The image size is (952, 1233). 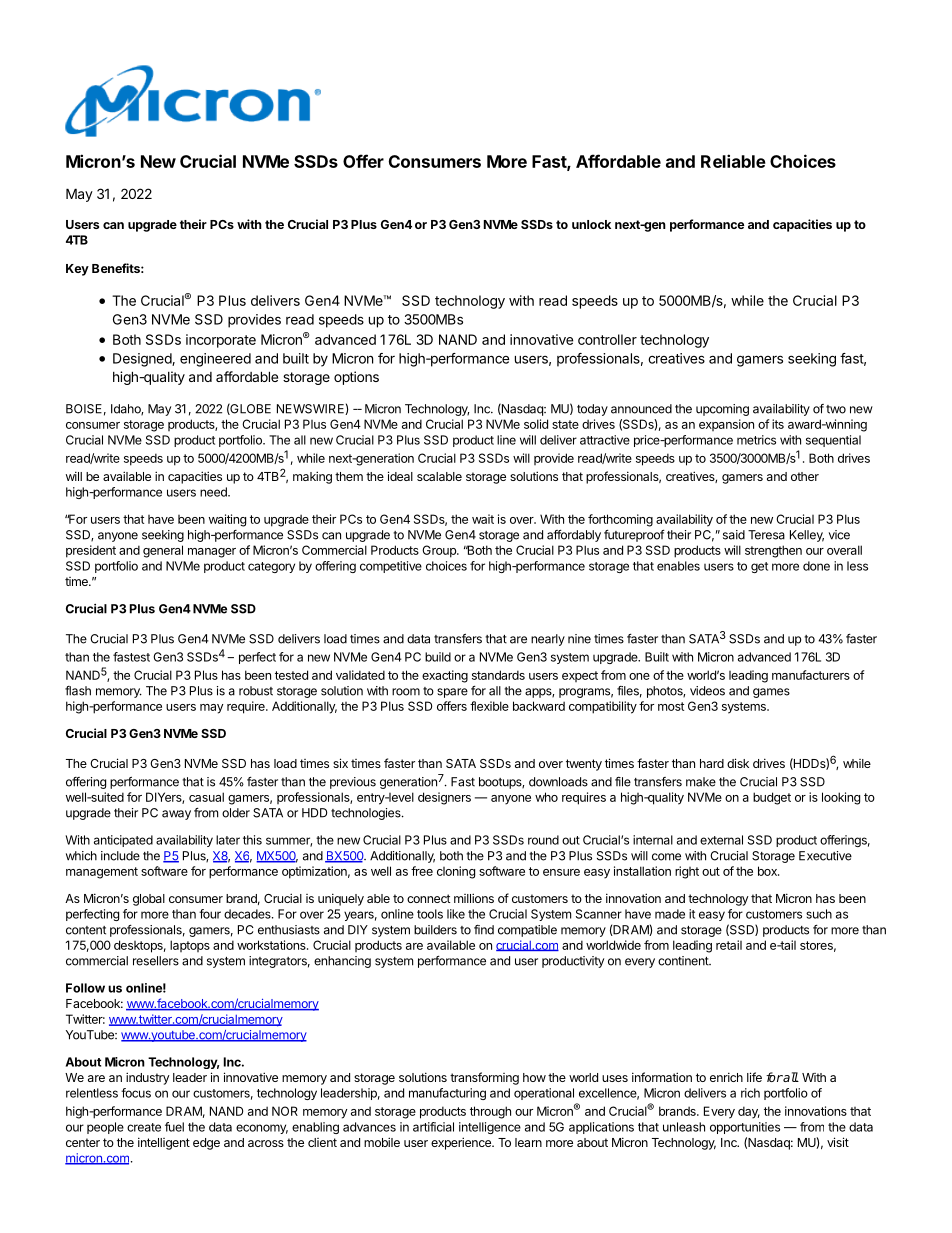 What do you see at coordinates (174, 1127) in the page?
I see `fuel` at bounding box center [174, 1127].
